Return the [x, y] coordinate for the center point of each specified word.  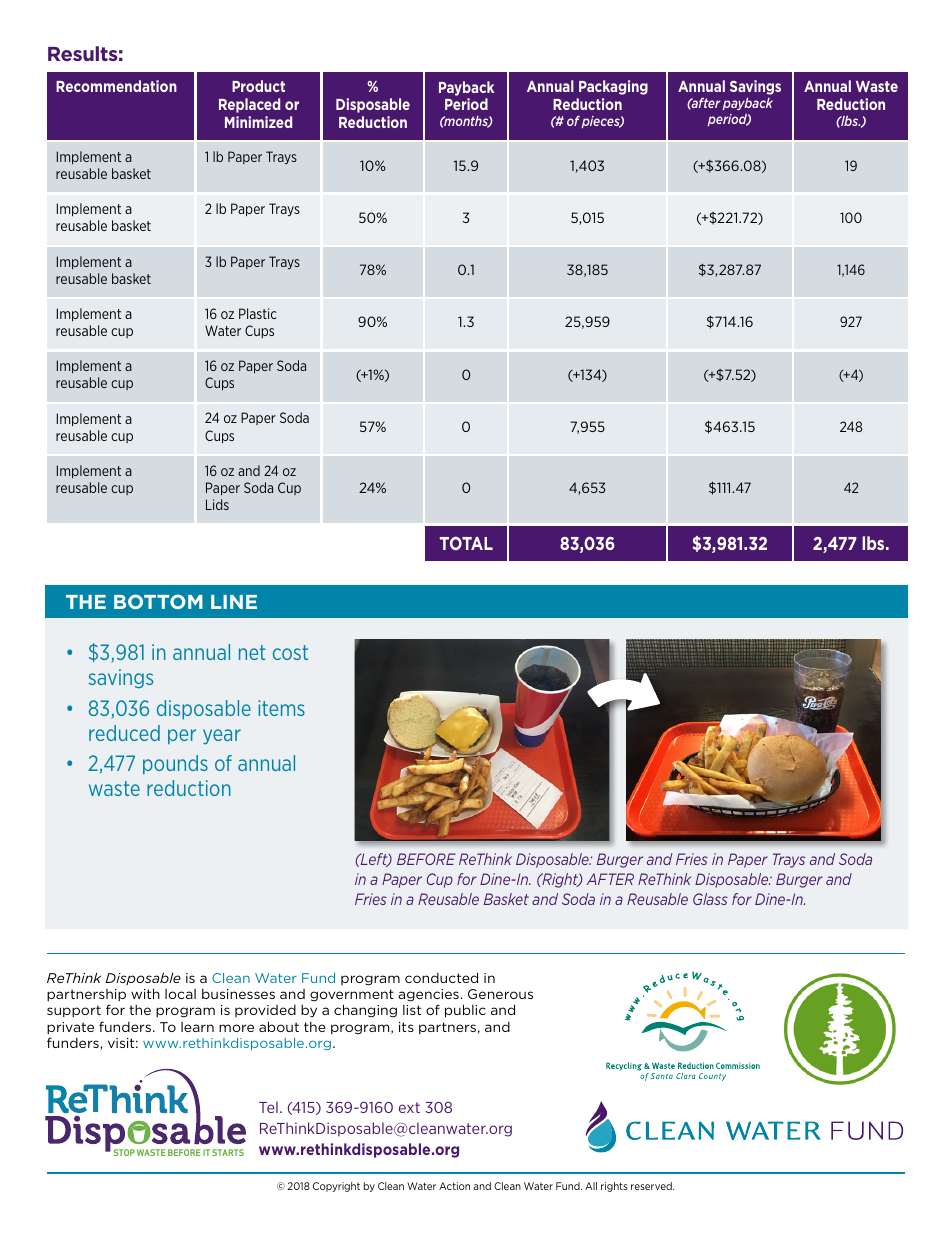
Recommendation [116, 86]
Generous [500, 994]
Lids [217, 504]
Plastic [257, 313]
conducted [441, 977]
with [145, 993]
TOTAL [466, 543]
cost [290, 652]
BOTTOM [158, 601]
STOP [124, 1152]
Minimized [258, 122]
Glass [710, 899]
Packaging [613, 87]
